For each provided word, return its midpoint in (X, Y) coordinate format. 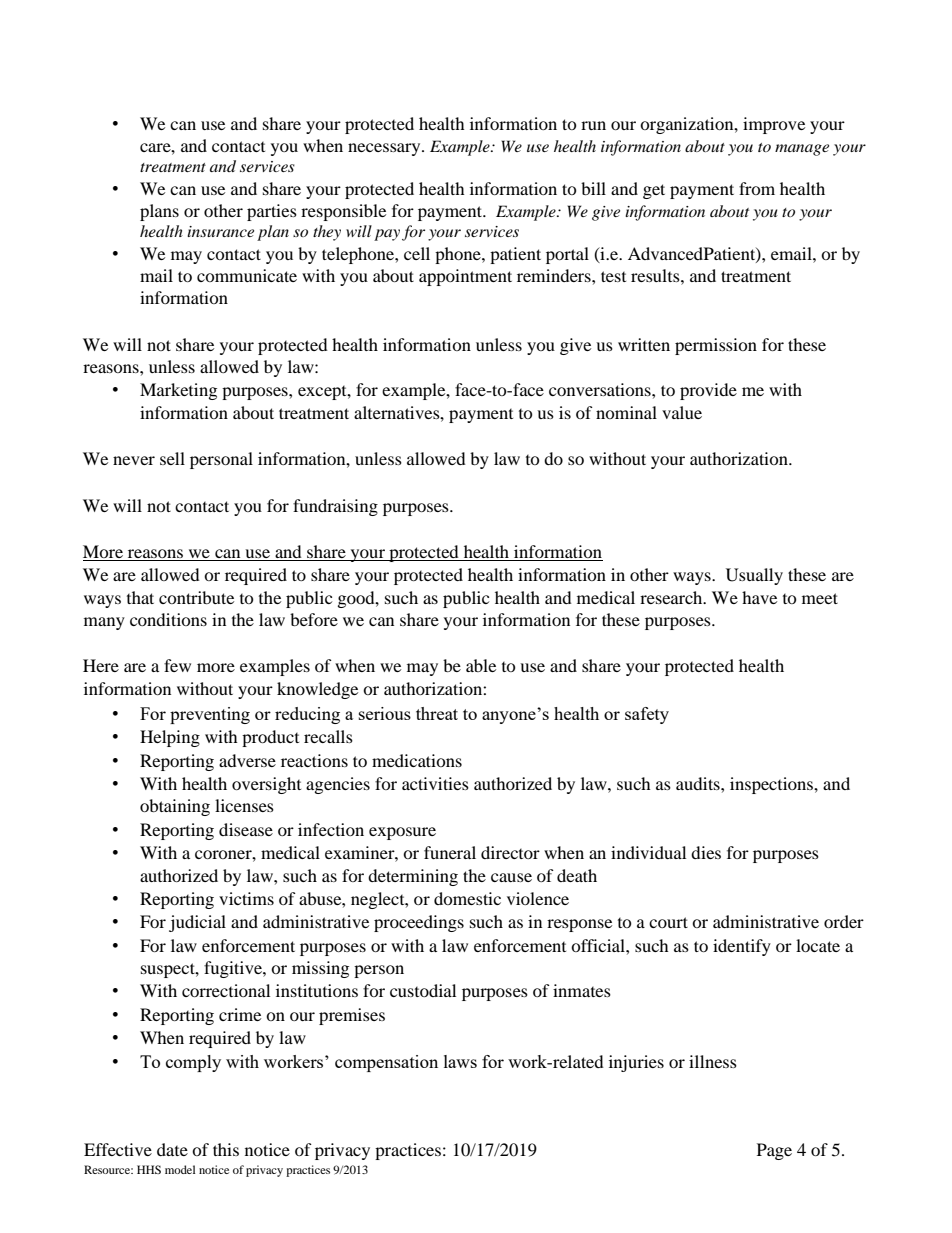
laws (460, 1061)
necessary (385, 149)
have (759, 597)
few (177, 665)
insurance (220, 231)
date (172, 1149)
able (481, 665)
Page (774, 1151)
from (757, 188)
